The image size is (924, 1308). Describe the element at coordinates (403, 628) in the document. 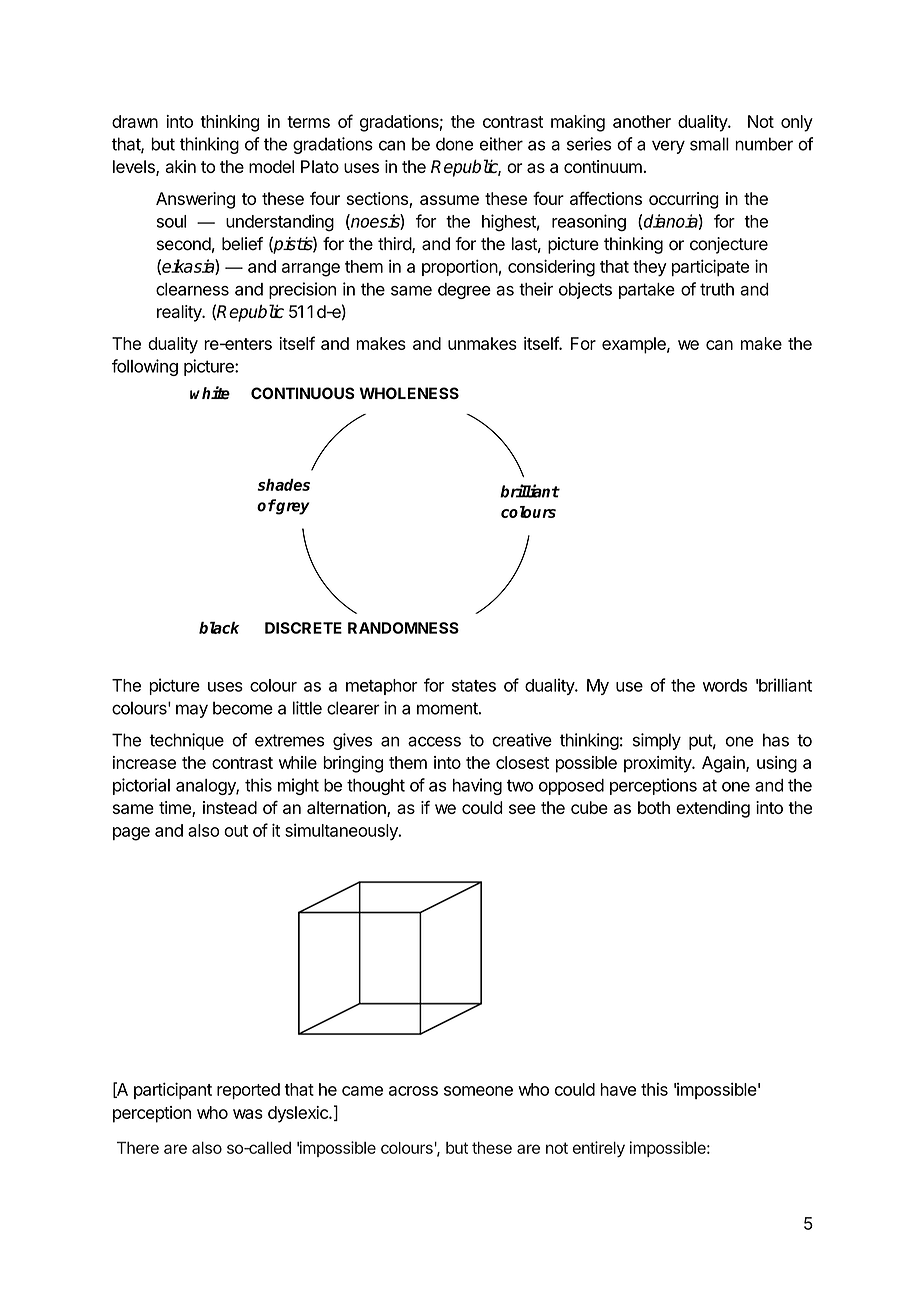

I see `RANDOMNESS` at that location.
